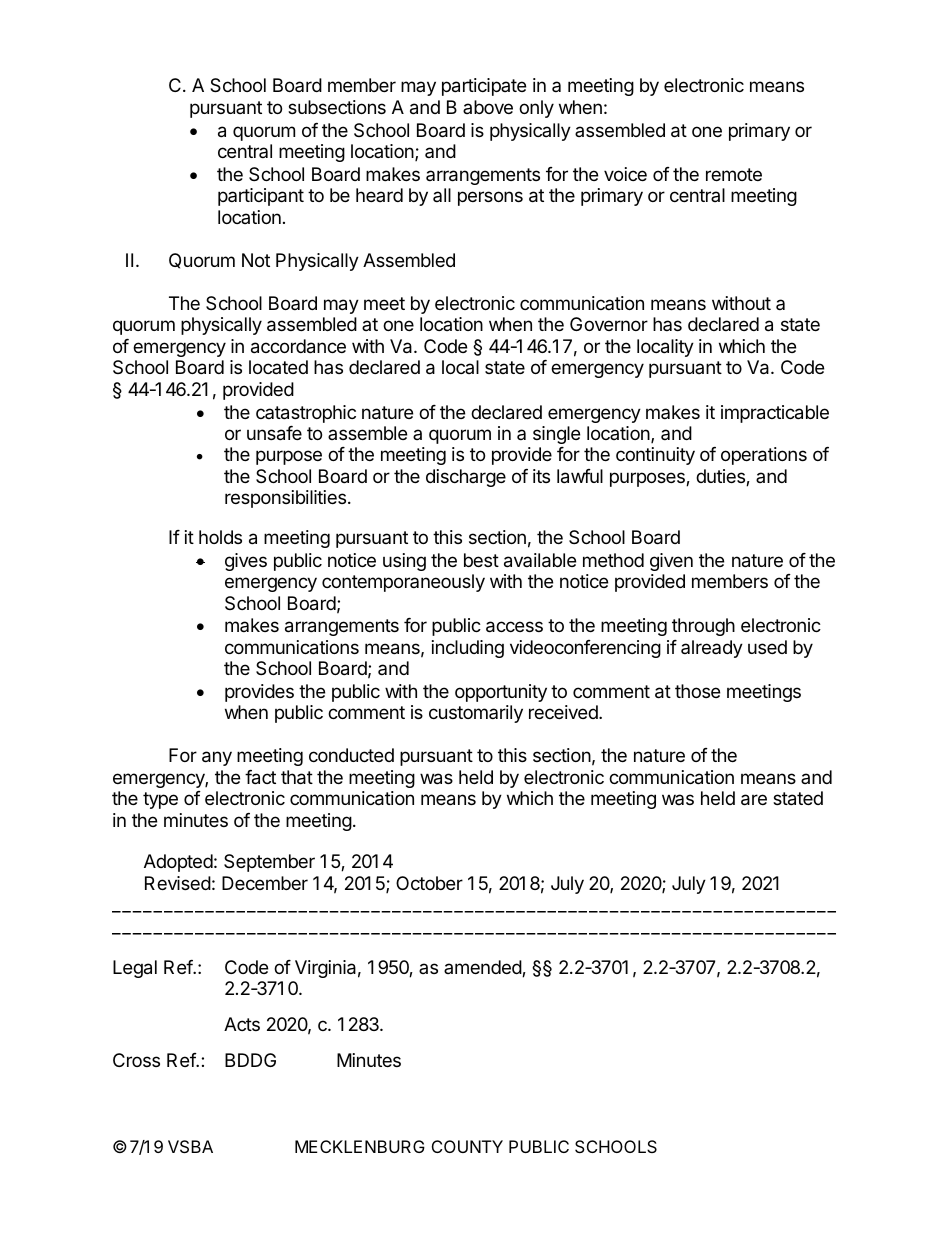 This screenshot has width=952, height=1233. I want to click on single, so click(556, 435).
